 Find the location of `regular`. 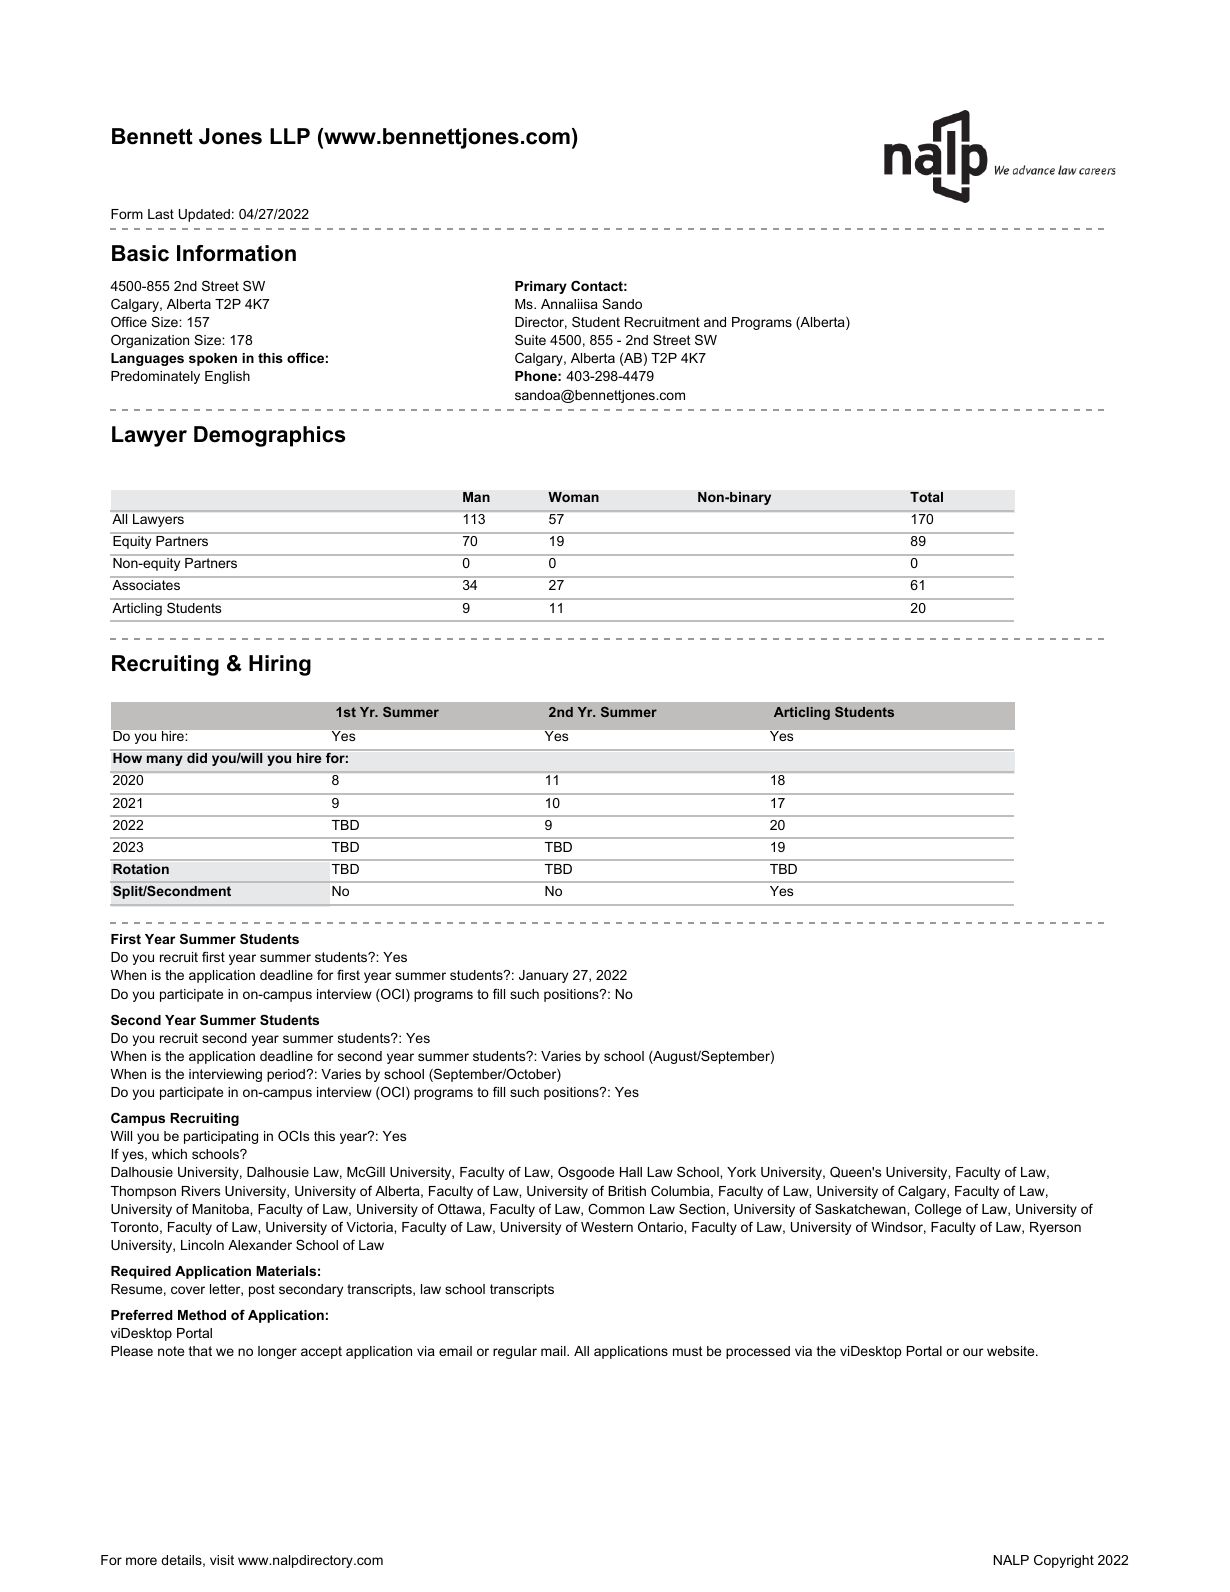

regular is located at coordinates (515, 1352).
